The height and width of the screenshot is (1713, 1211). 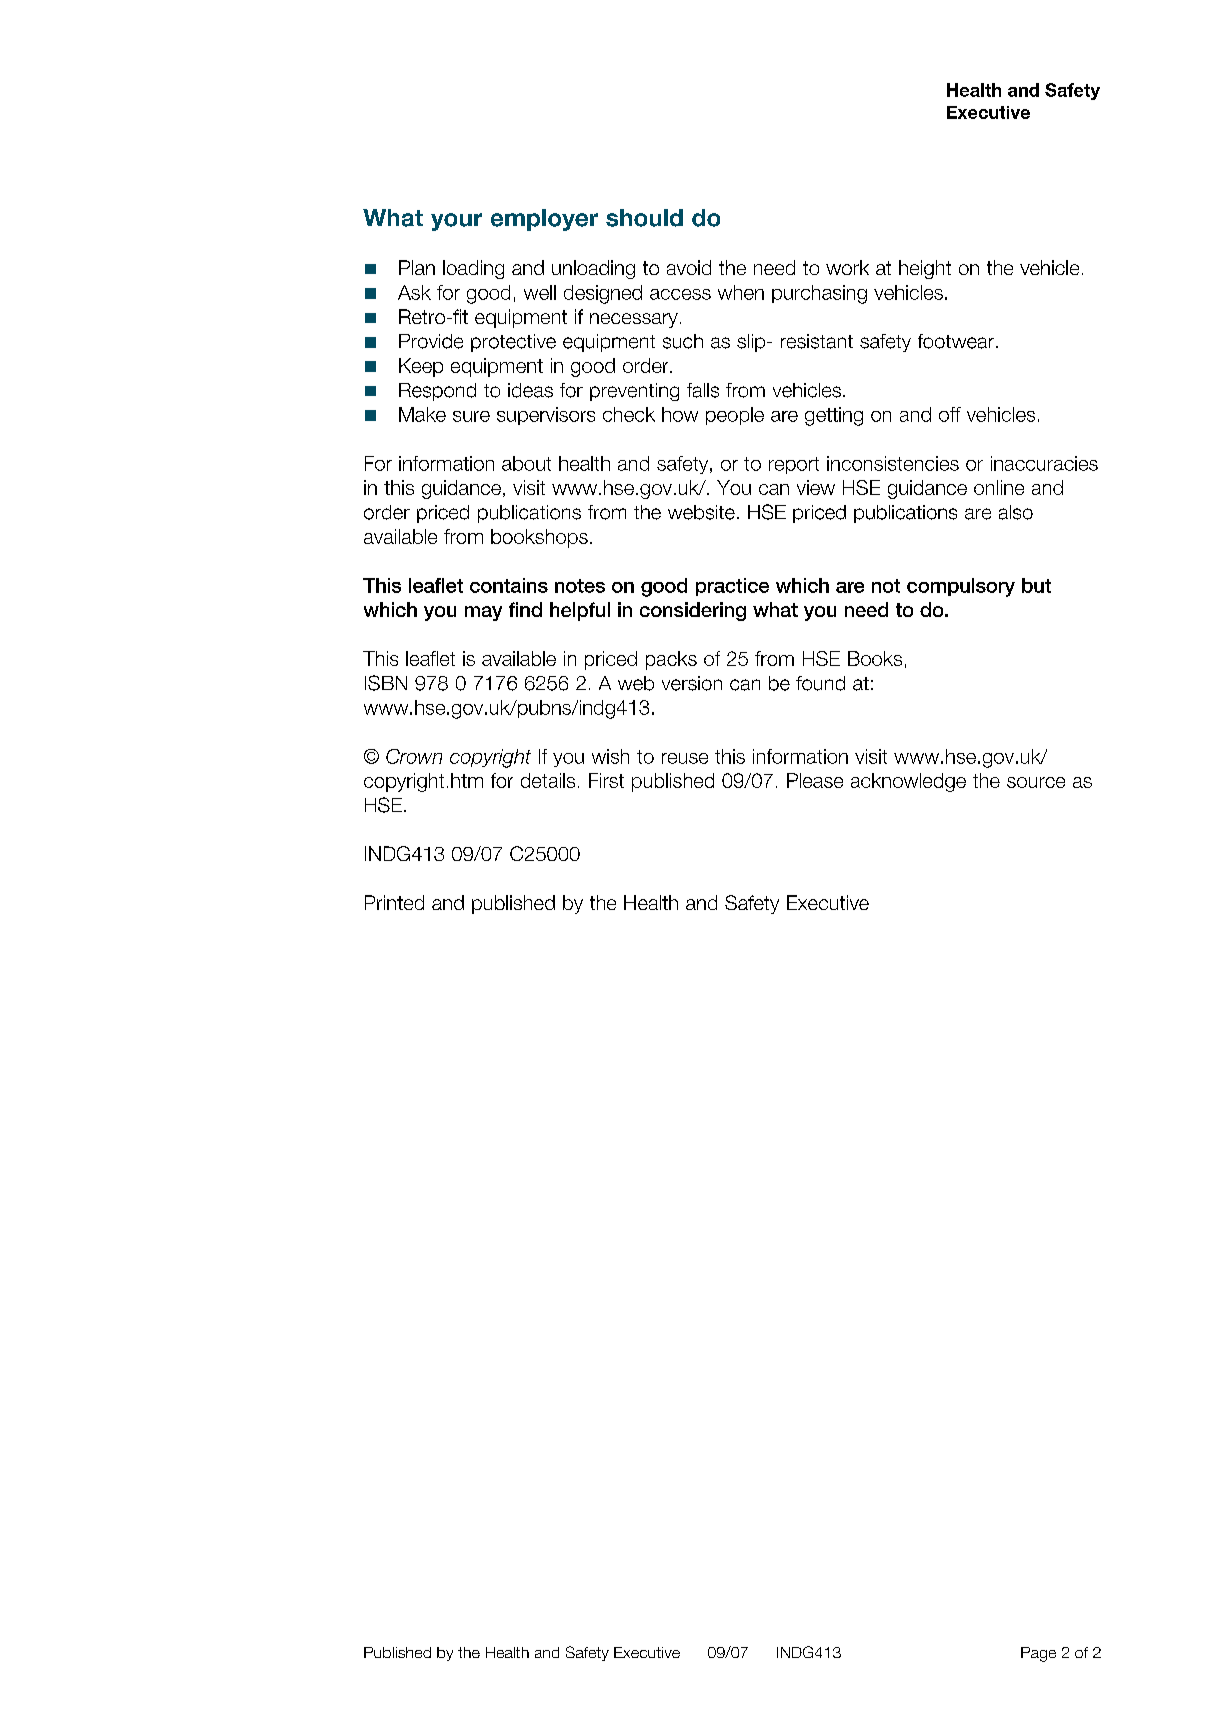 What do you see at coordinates (732, 587) in the screenshot?
I see `practice` at bounding box center [732, 587].
